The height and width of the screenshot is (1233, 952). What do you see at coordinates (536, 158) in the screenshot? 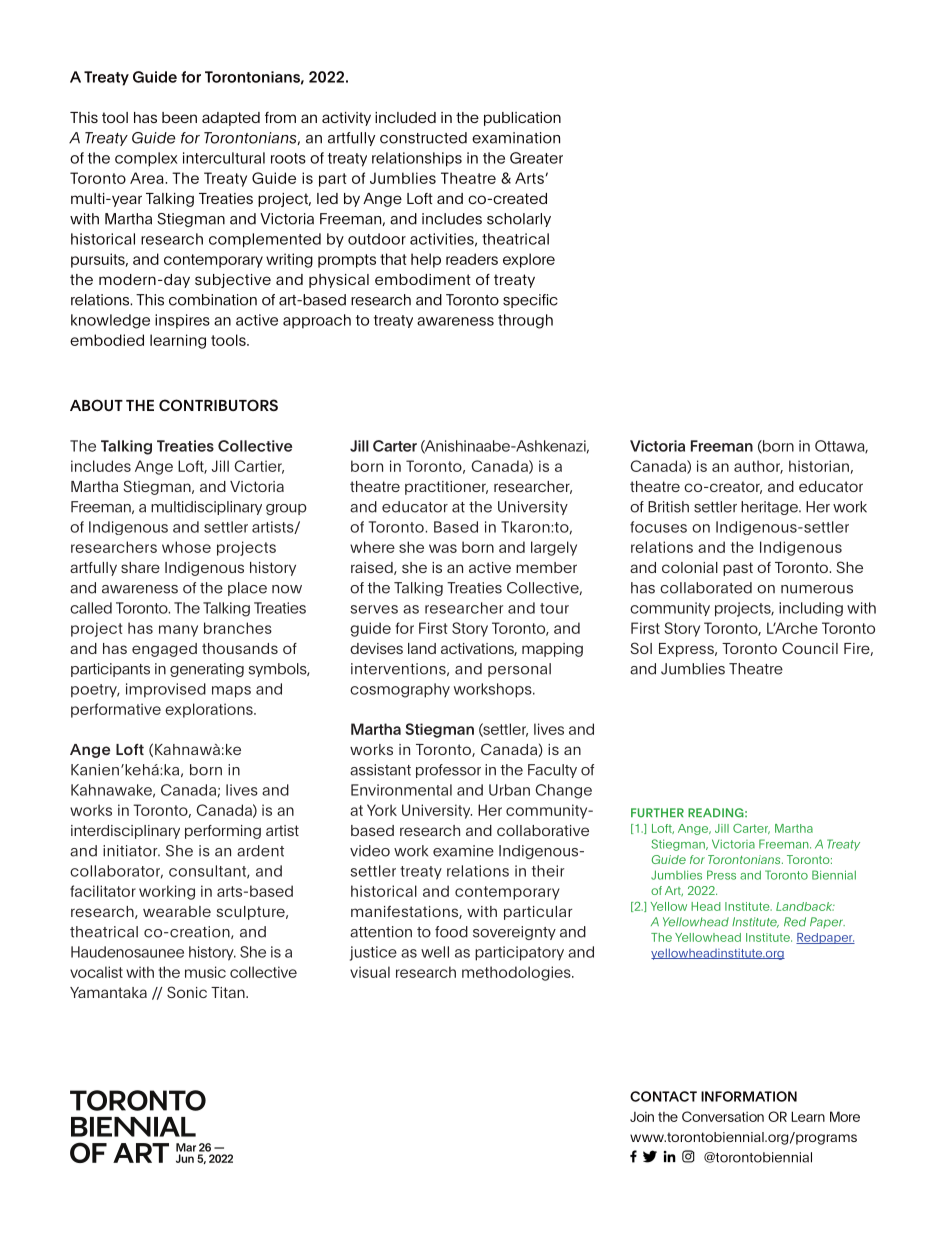
I see `Greater` at bounding box center [536, 158].
